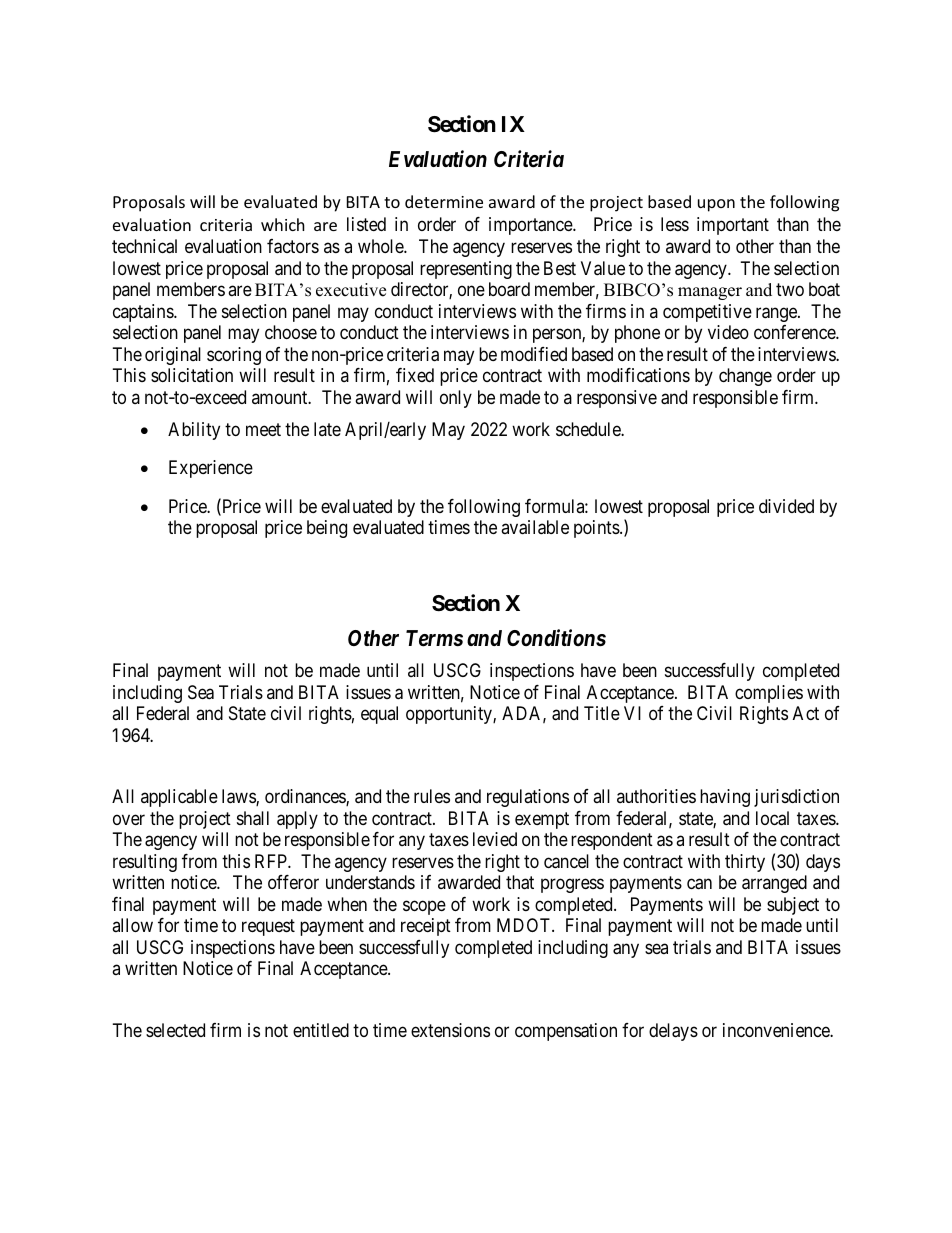  What do you see at coordinates (283, 224) in the document?
I see `which` at bounding box center [283, 224].
